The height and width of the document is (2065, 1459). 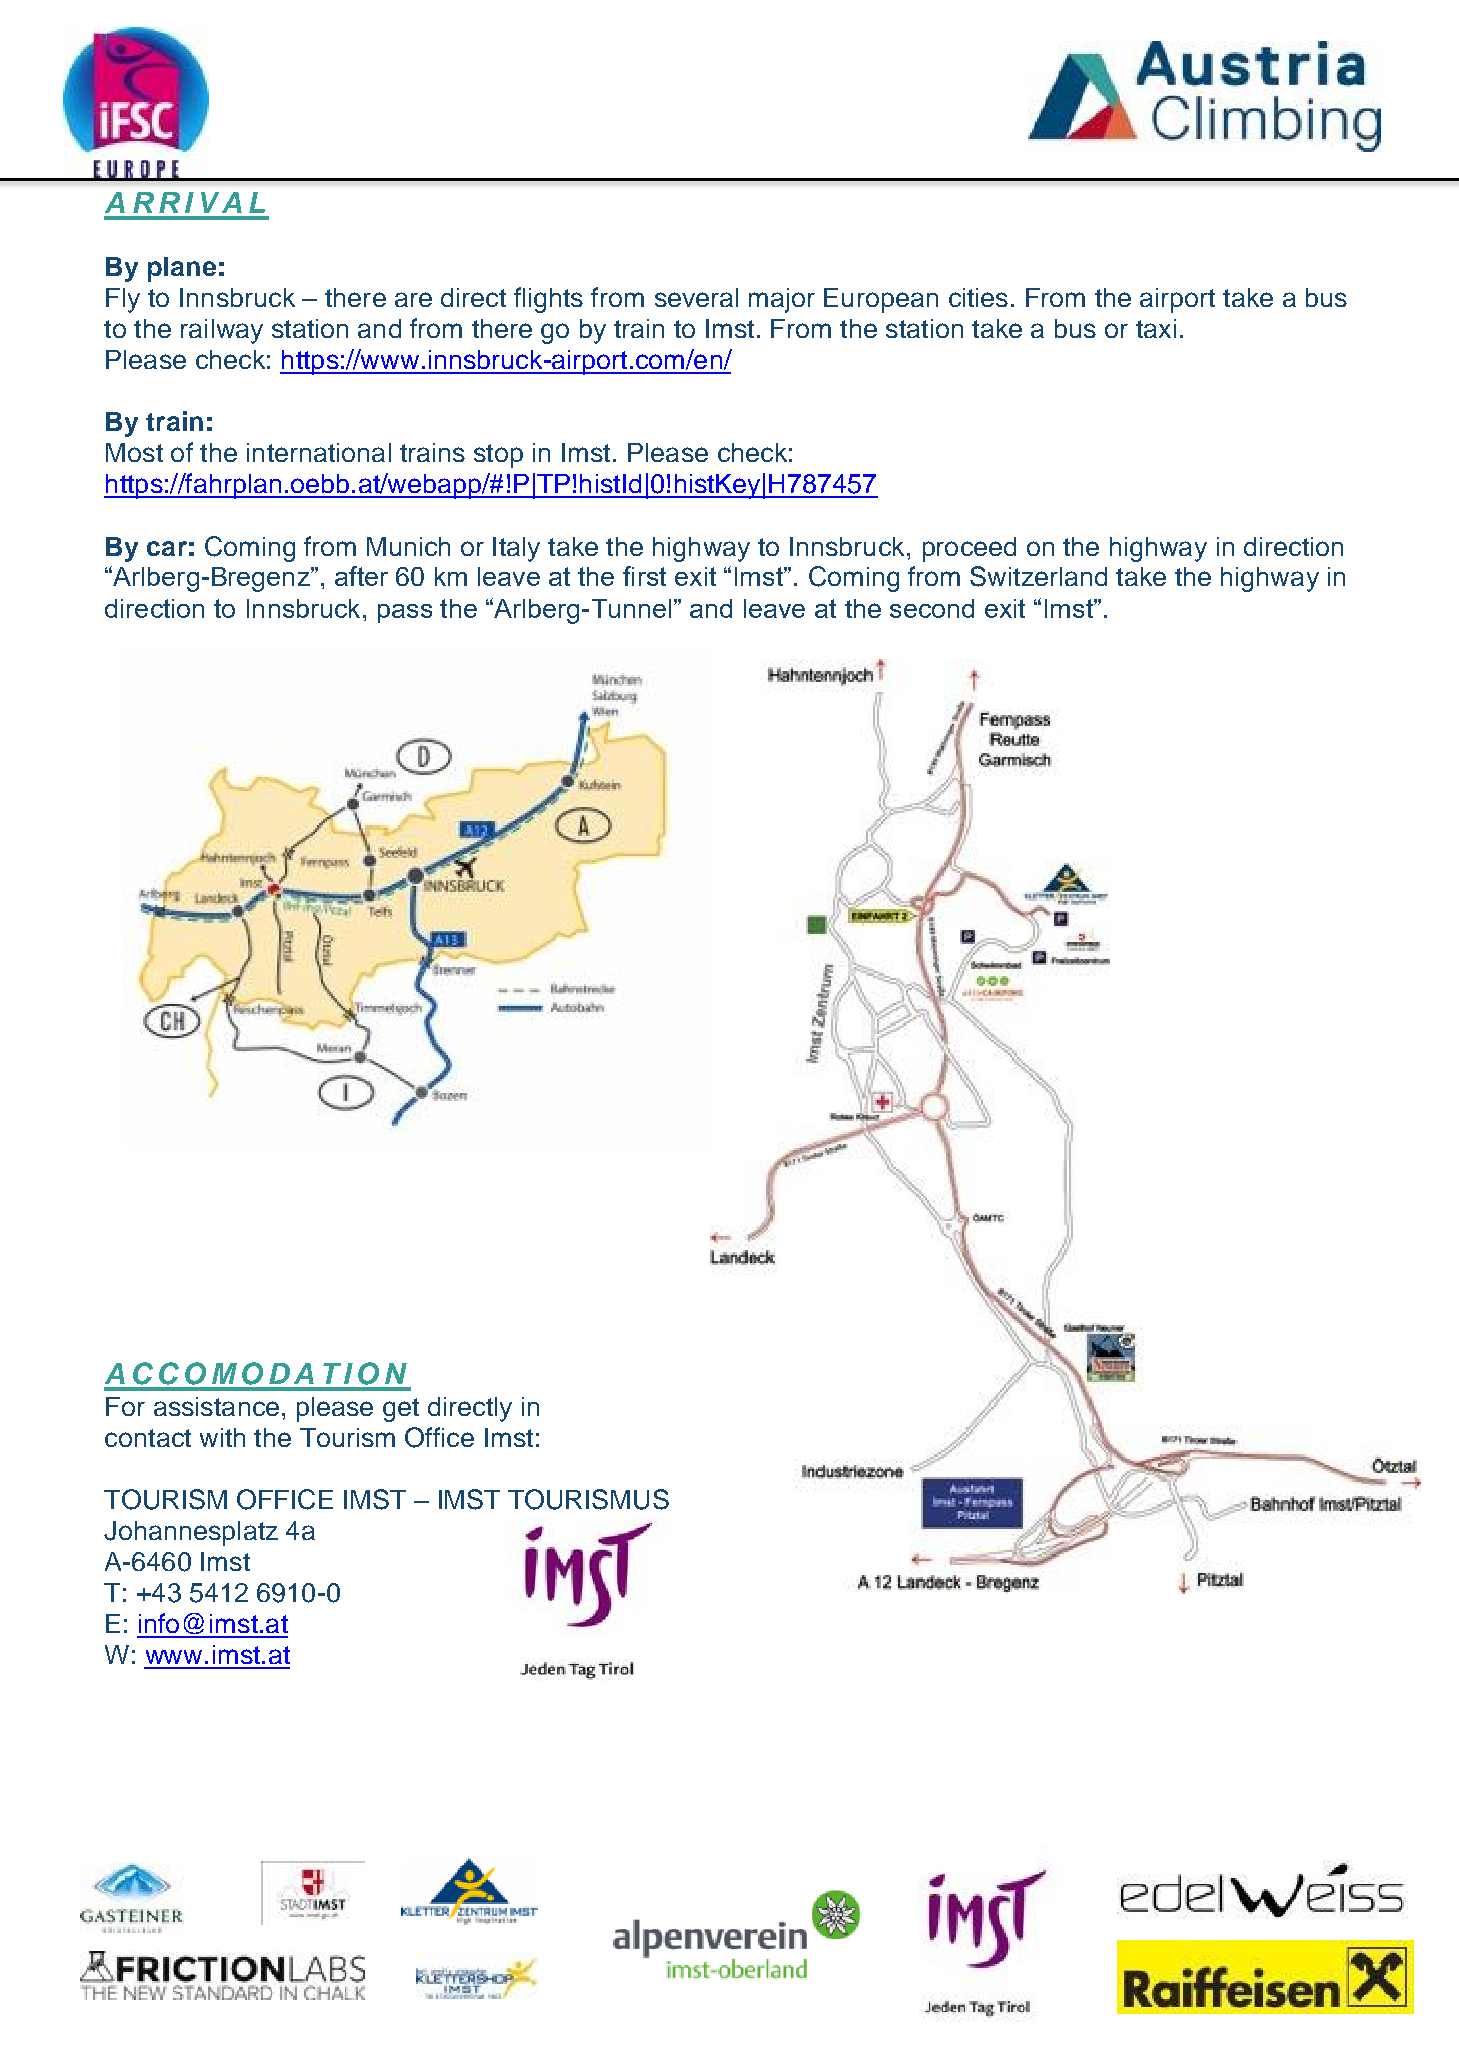 I want to click on get, so click(x=401, y=1410).
